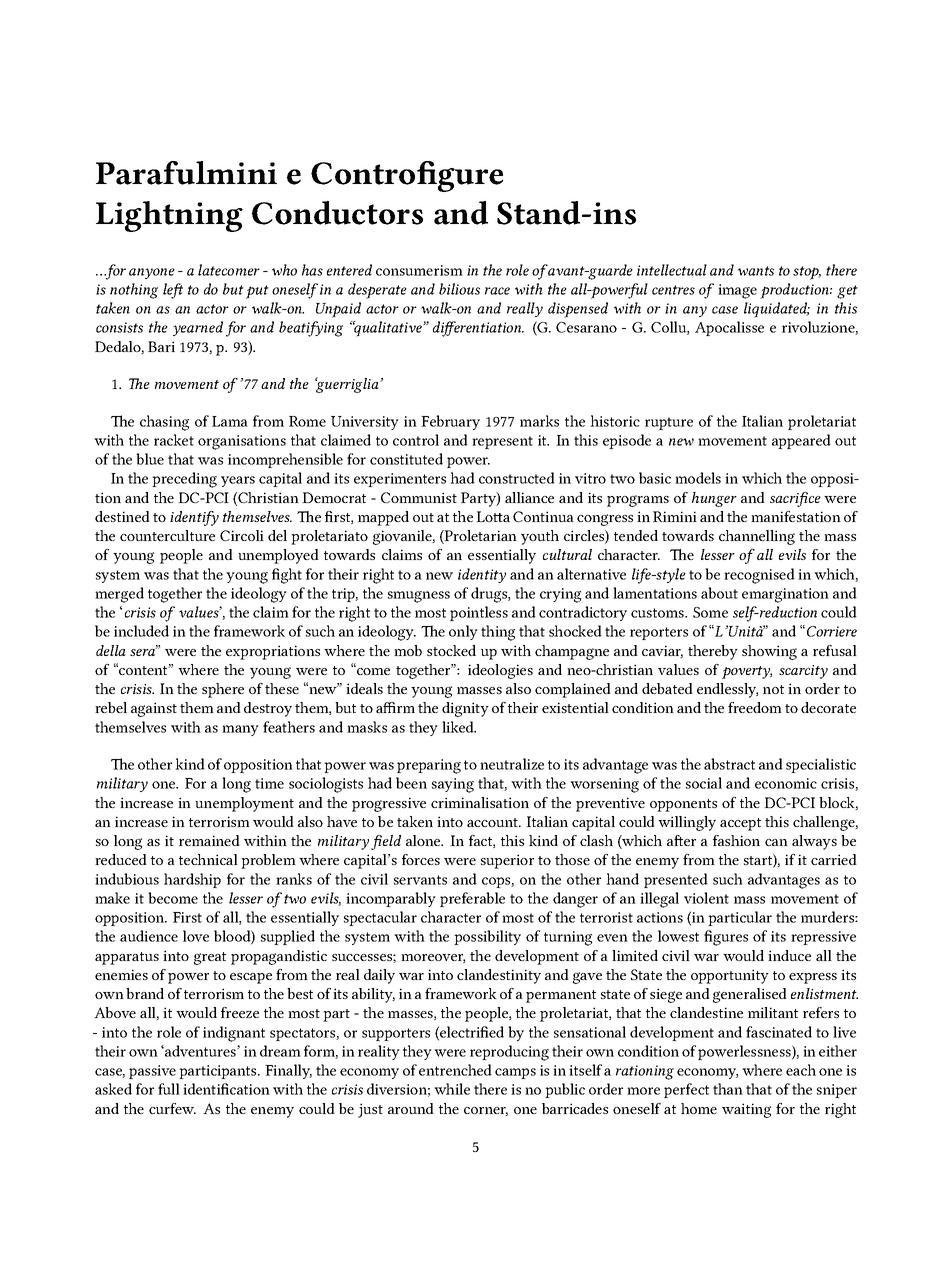 The image size is (952, 1267). Describe the element at coordinates (244, 804) in the document. I see `unemployment` at that location.
